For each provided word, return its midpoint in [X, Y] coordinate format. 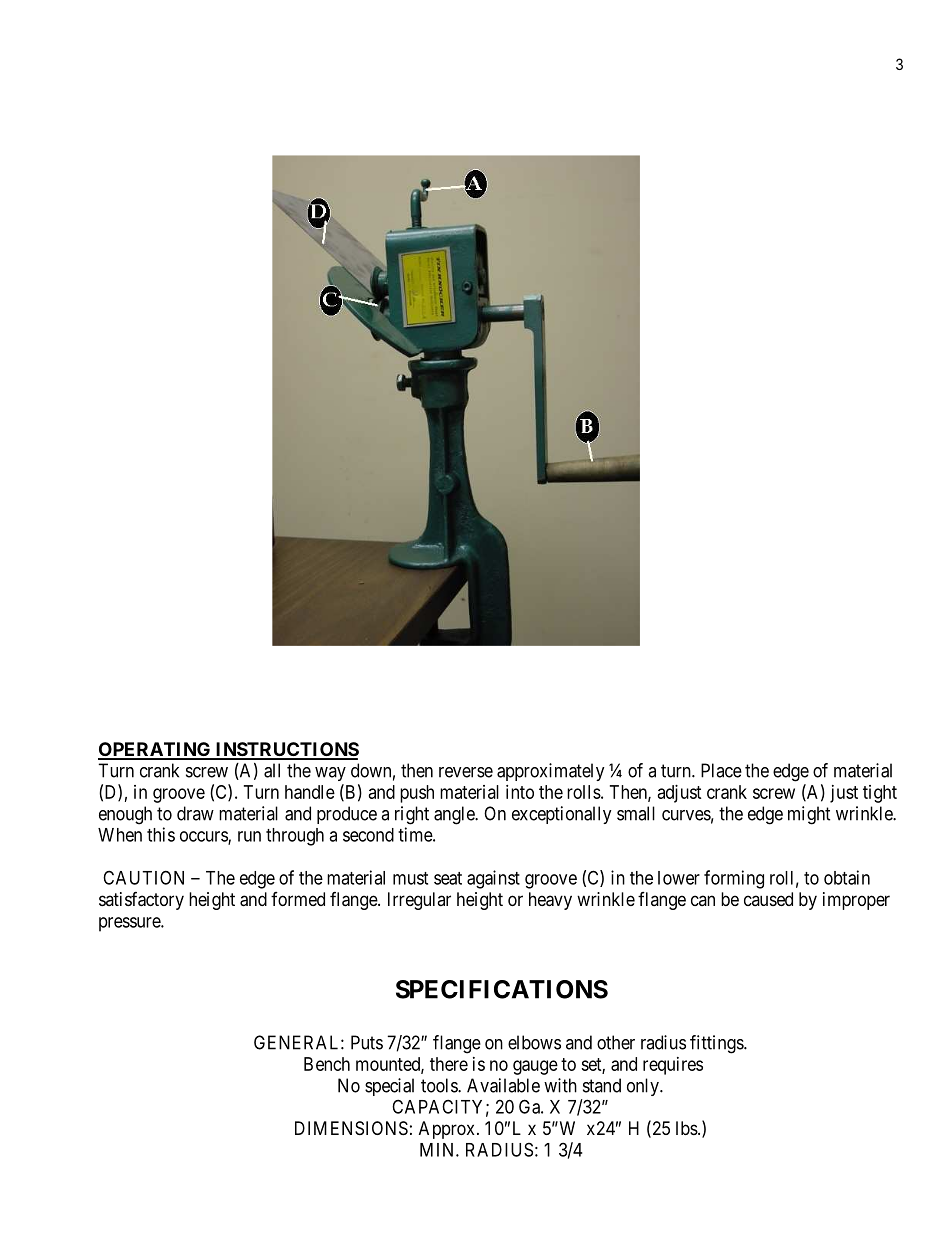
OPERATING [155, 750]
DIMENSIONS [351, 1128]
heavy [550, 901]
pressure [130, 924]
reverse [466, 772]
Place [721, 770]
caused [768, 899]
